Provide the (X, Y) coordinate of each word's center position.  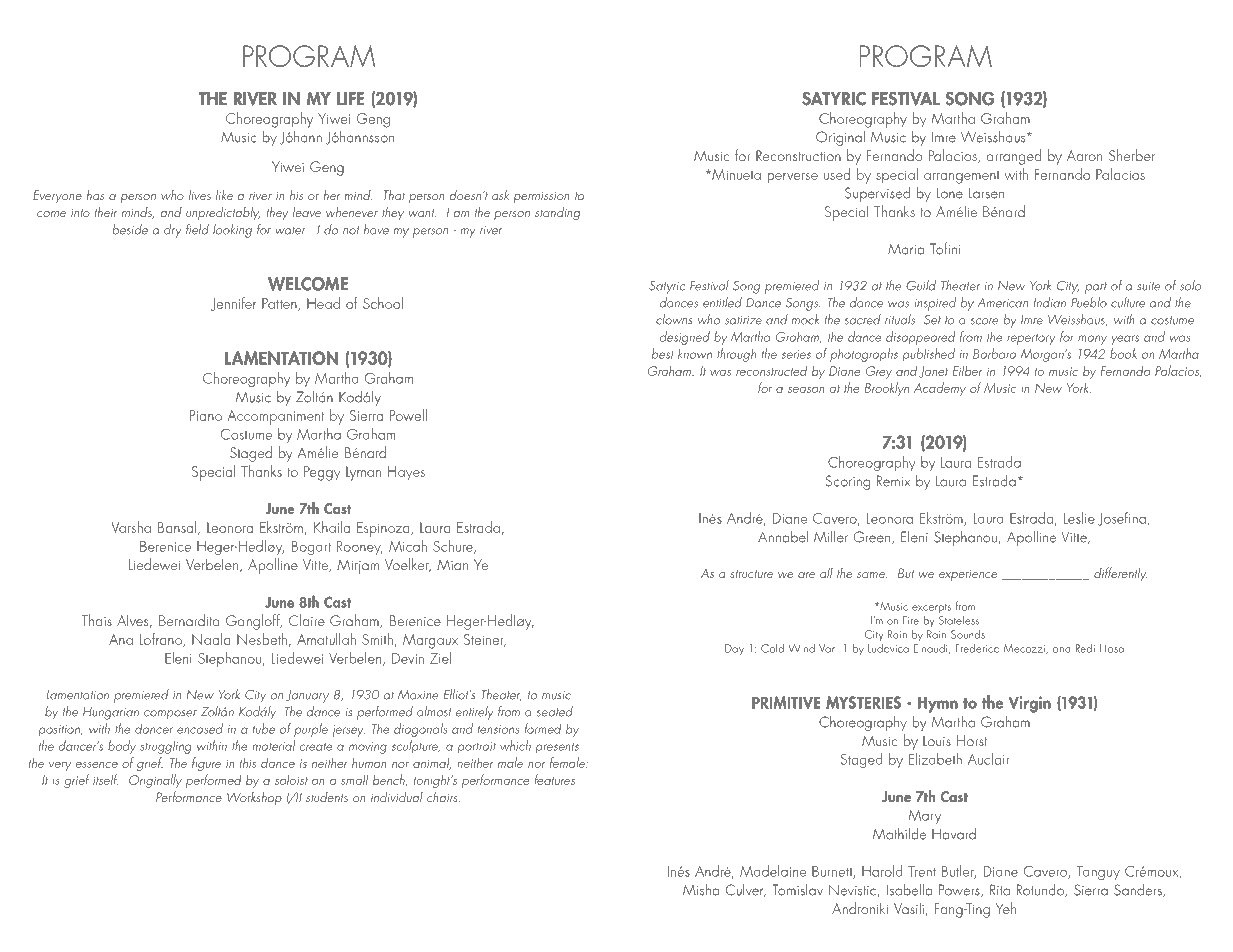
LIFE (350, 98)
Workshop (254, 798)
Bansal (178, 528)
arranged (1014, 157)
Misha (701, 890)
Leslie (1079, 518)
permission (541, 197)
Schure (454, 547)
